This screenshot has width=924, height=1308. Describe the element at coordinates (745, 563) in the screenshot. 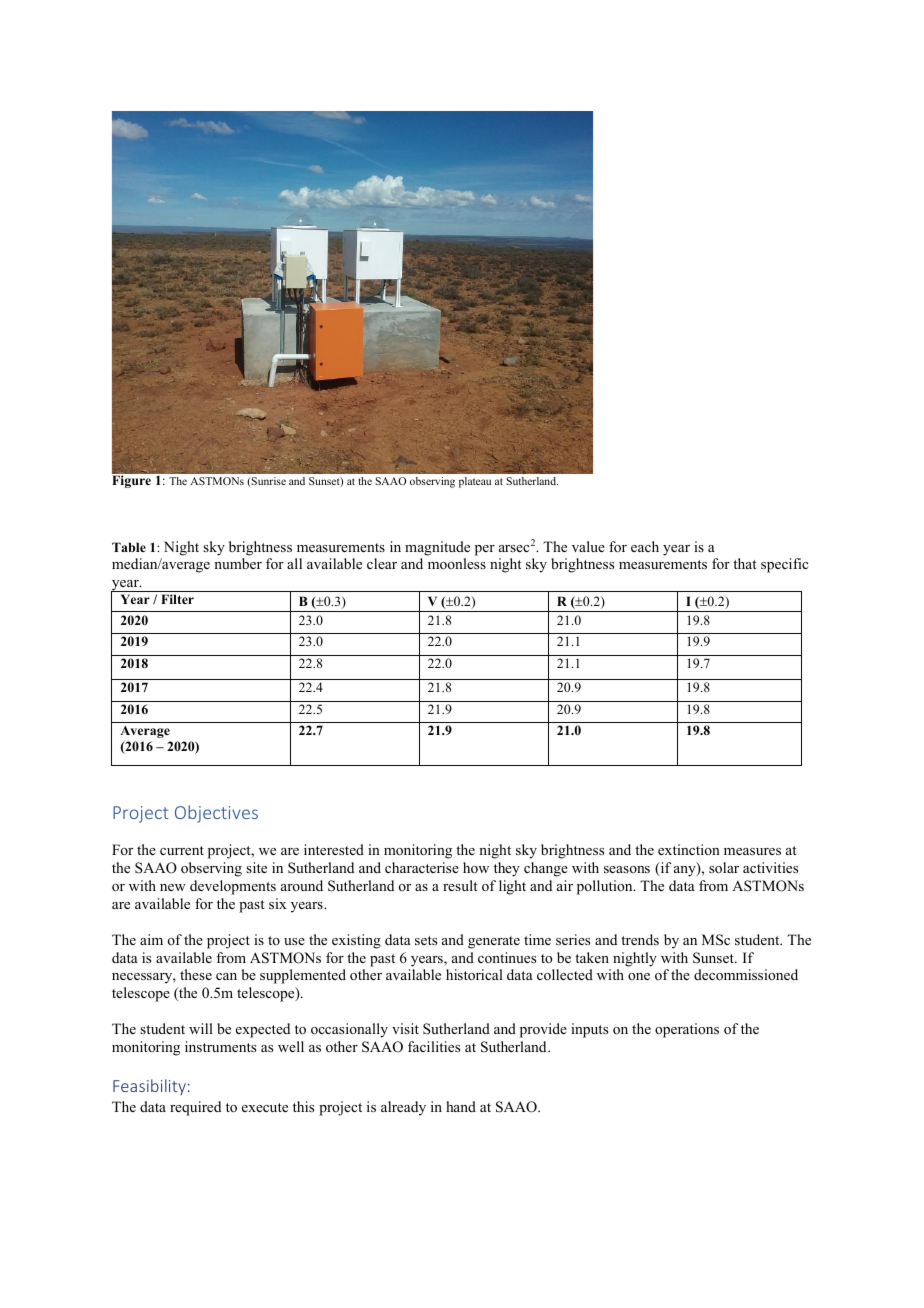

I see `that` at that location.
